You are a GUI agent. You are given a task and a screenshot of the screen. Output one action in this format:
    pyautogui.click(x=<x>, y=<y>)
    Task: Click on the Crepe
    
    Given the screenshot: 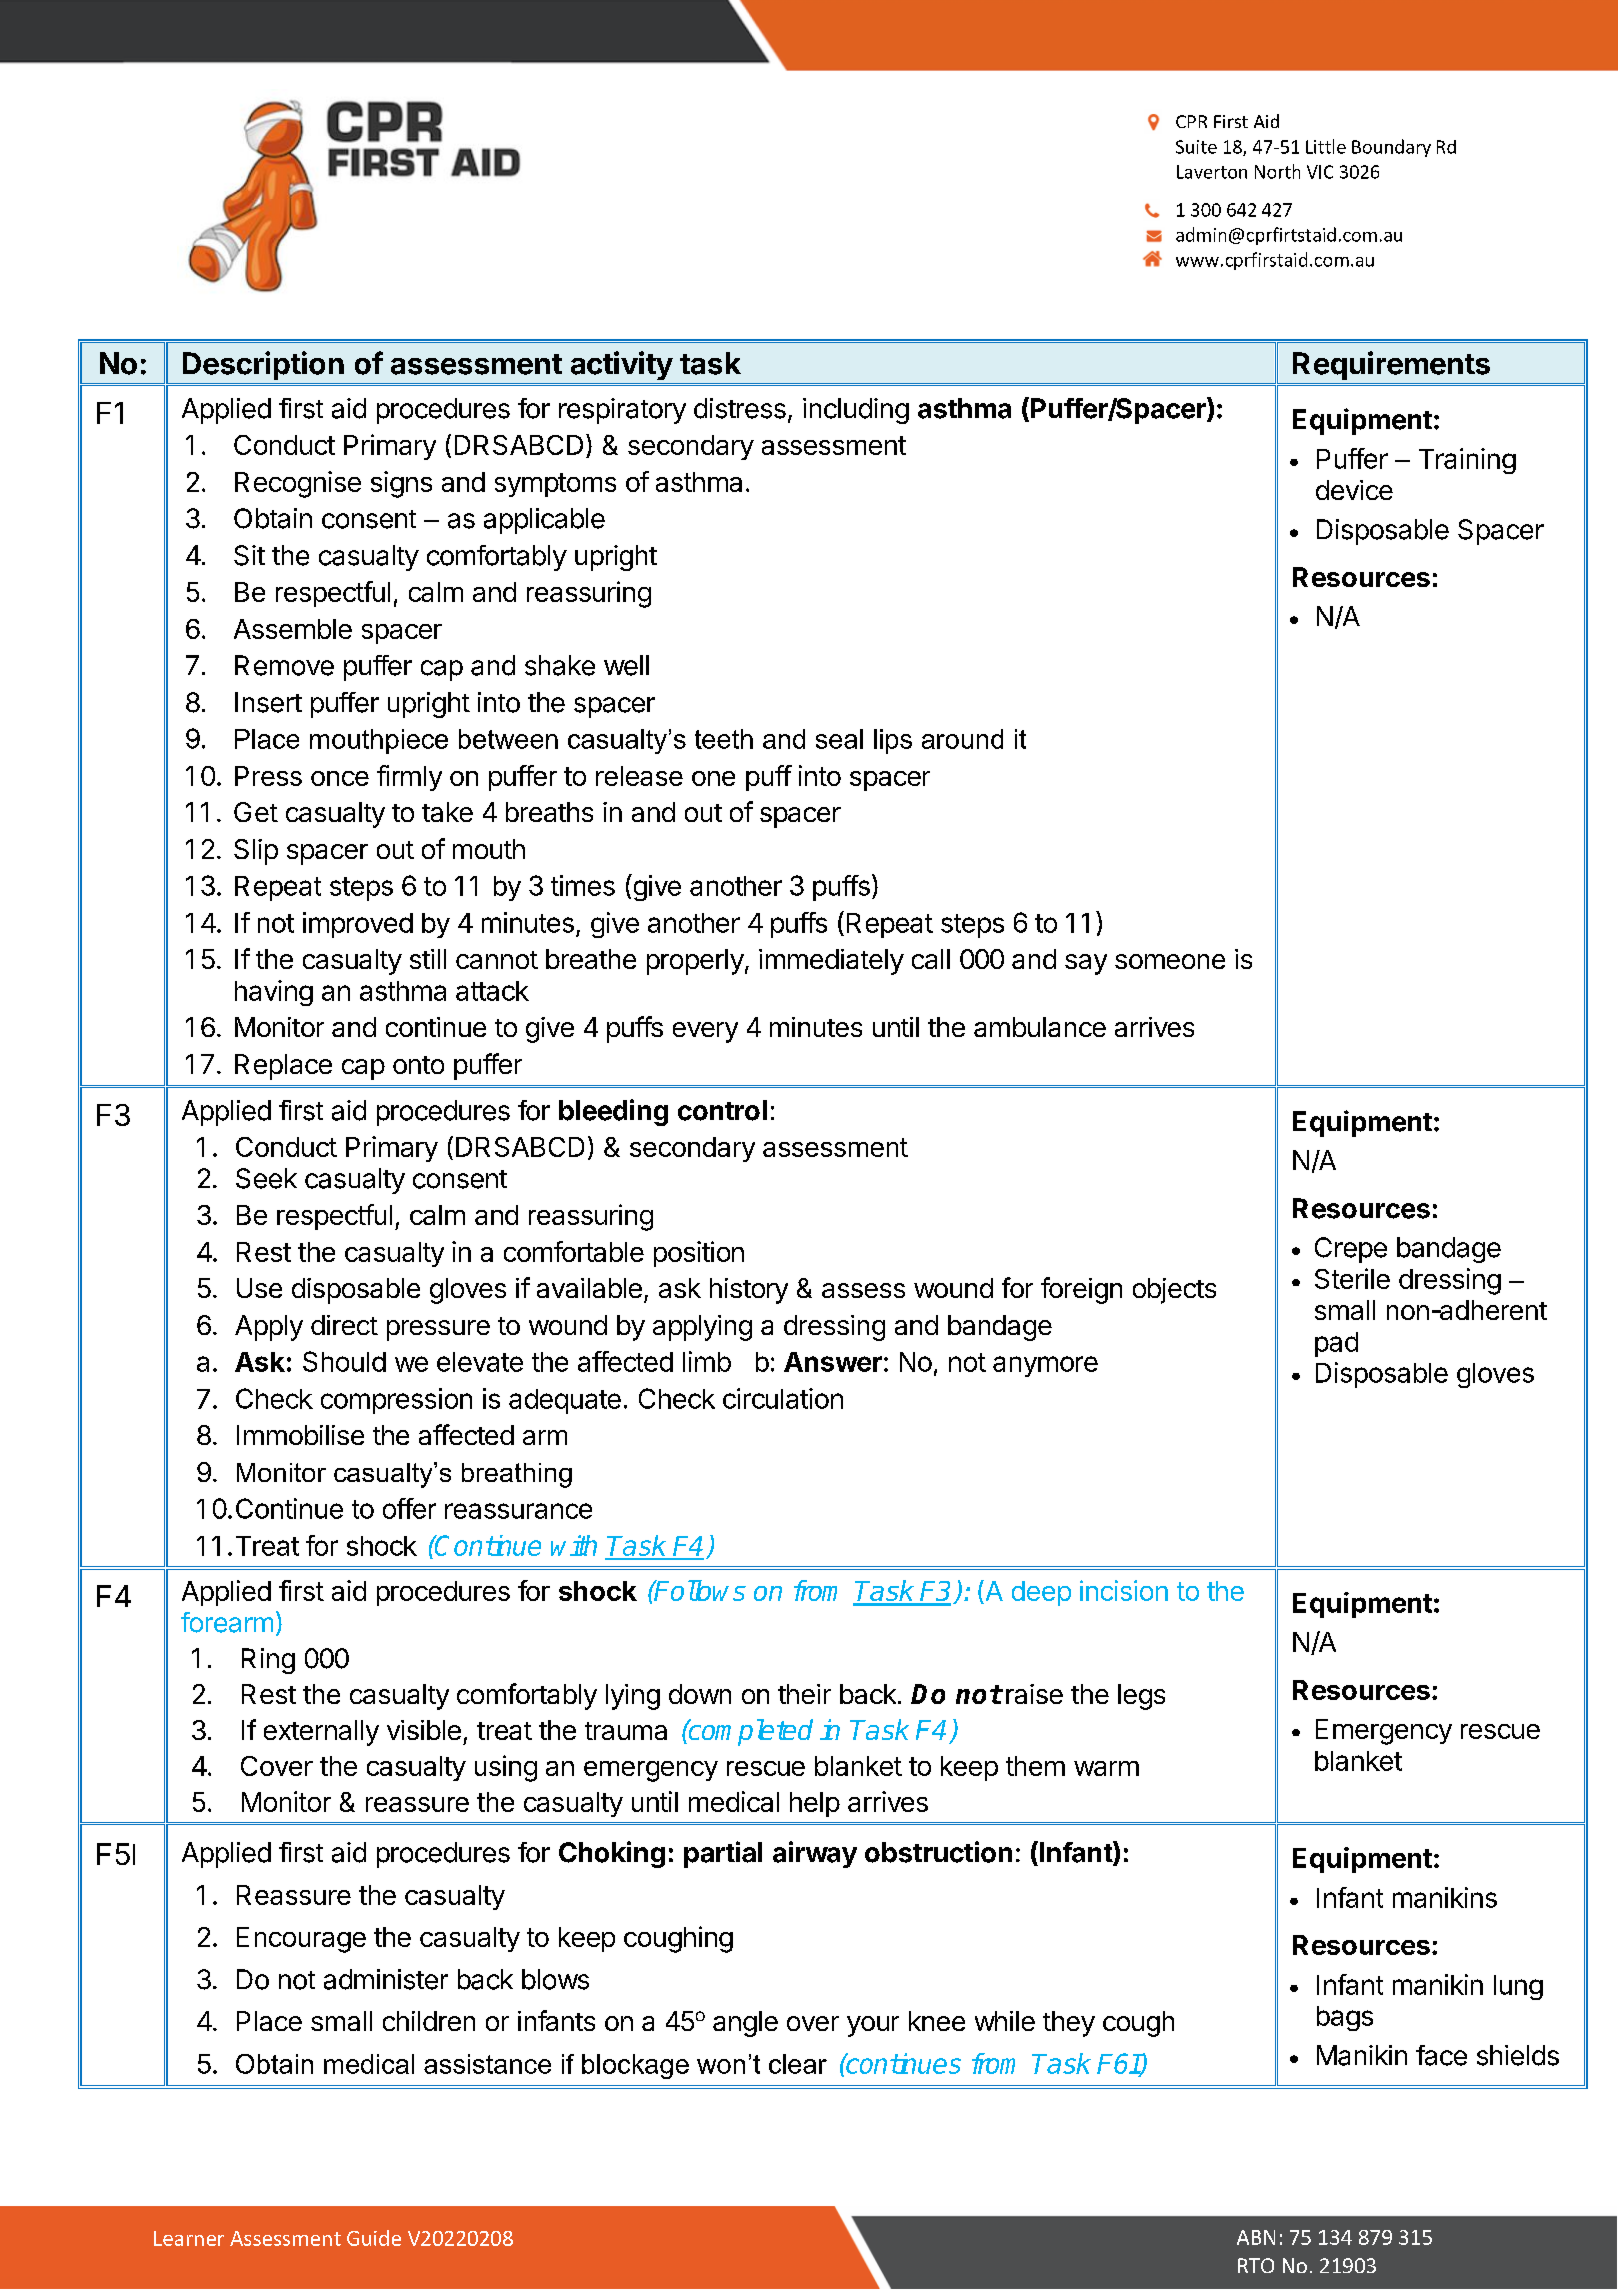 What is the action you would take?
    pyautogui.click(x=1351, y=1250)
